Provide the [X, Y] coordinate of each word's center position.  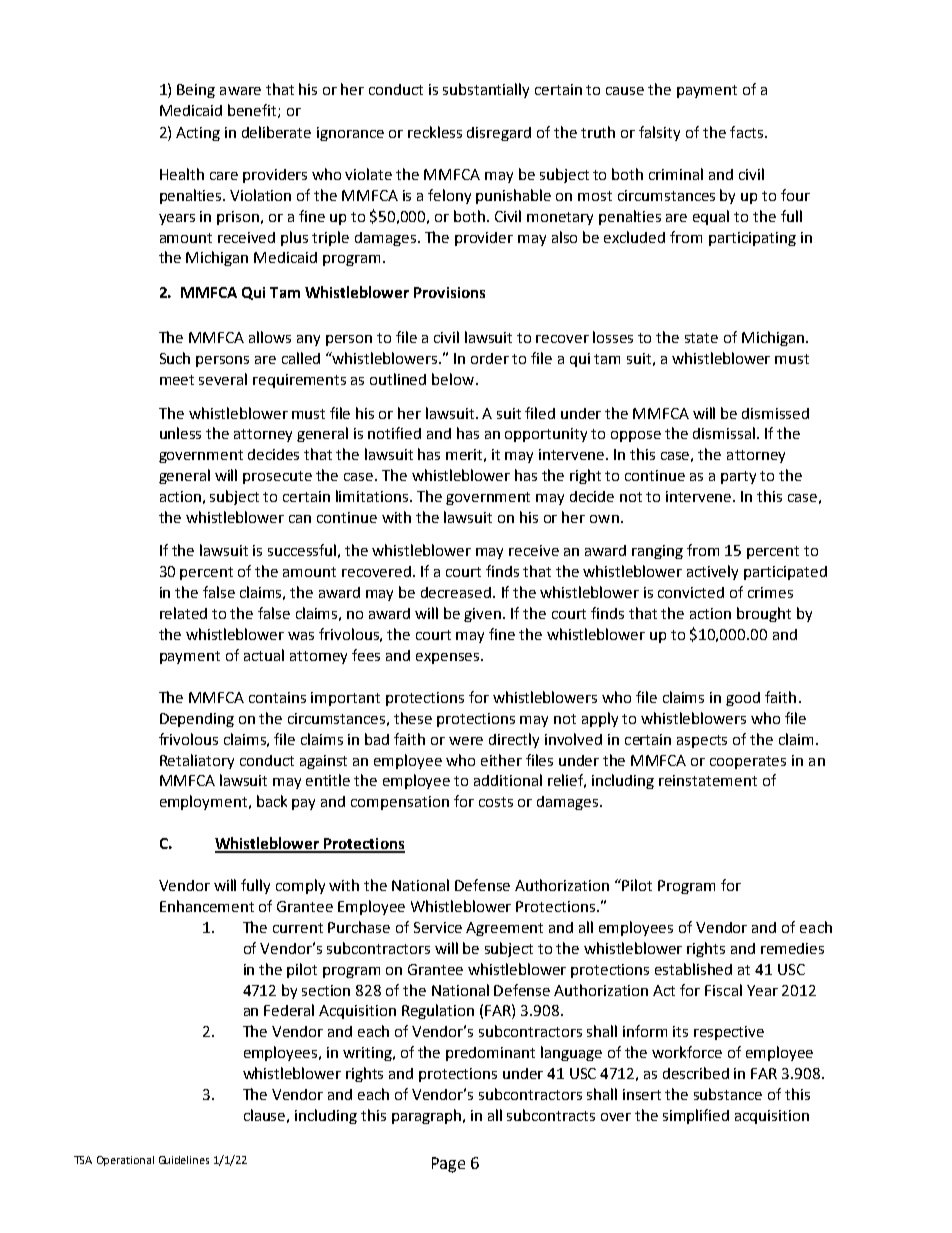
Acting [198, 134]
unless [180, 433]
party [738, 477]
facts [746, 132]
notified [394, 433]
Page [448, 1165]
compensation [400, 803]
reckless [435, 132]
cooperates [748, 762]
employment [205, 802]
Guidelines [184, 1160]
